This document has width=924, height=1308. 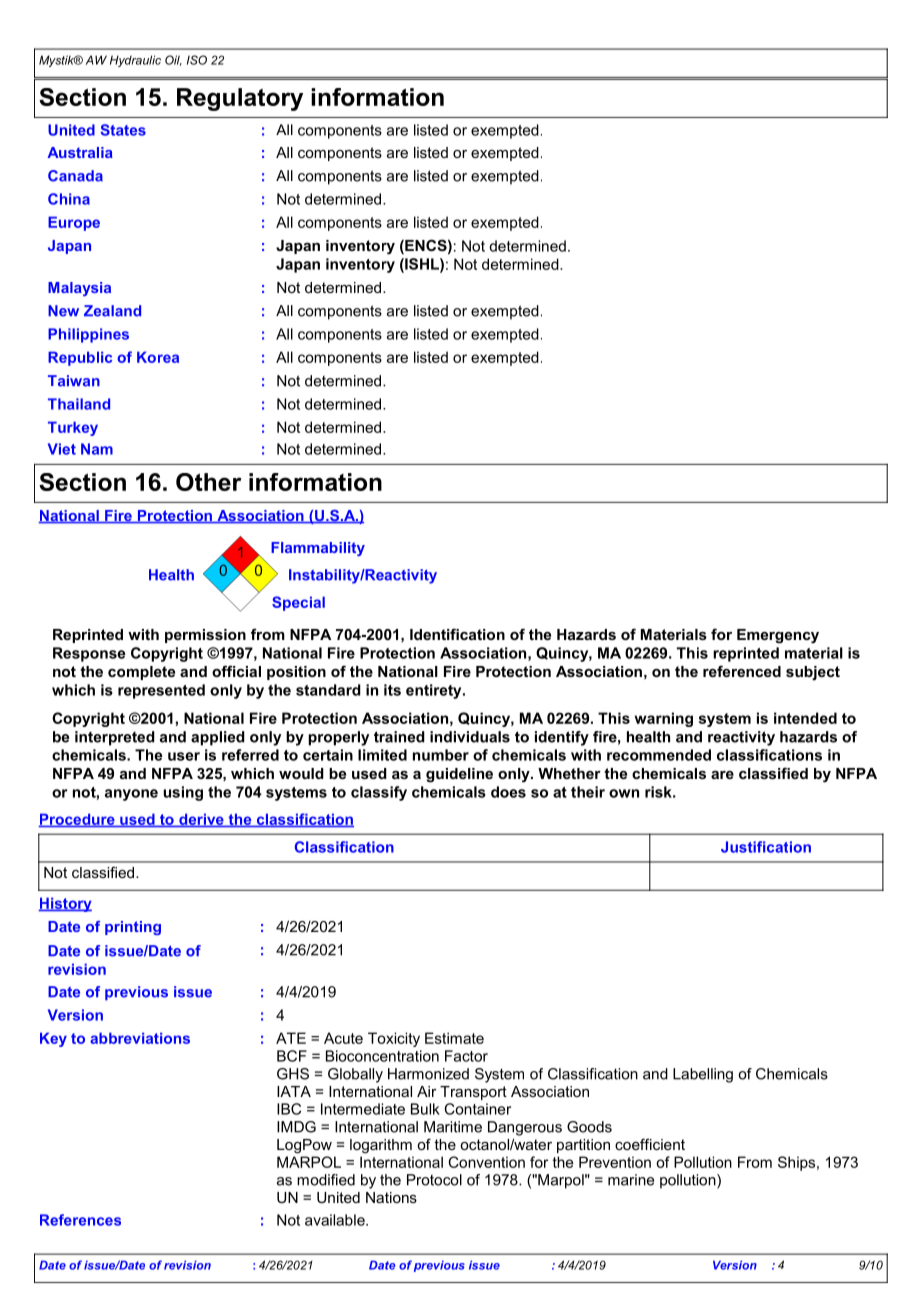 What do you see at coordinates (240, 99) in the document?
I see `Regulatory` at bounding box center [240, 99].
